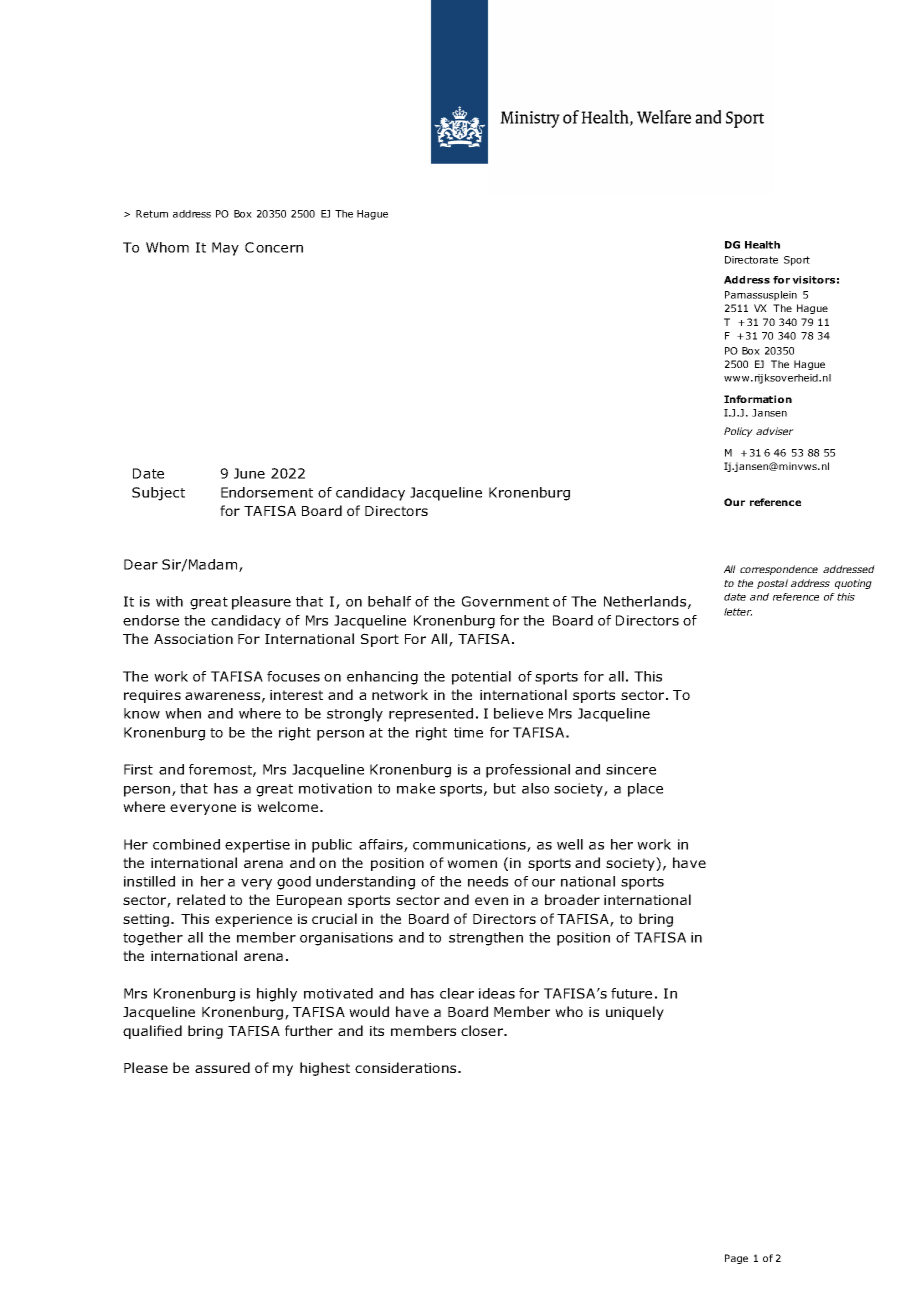  What do you see at coordinates (491, 901) in the screenshot?
I see `even` at bounding box center [491, 901].
